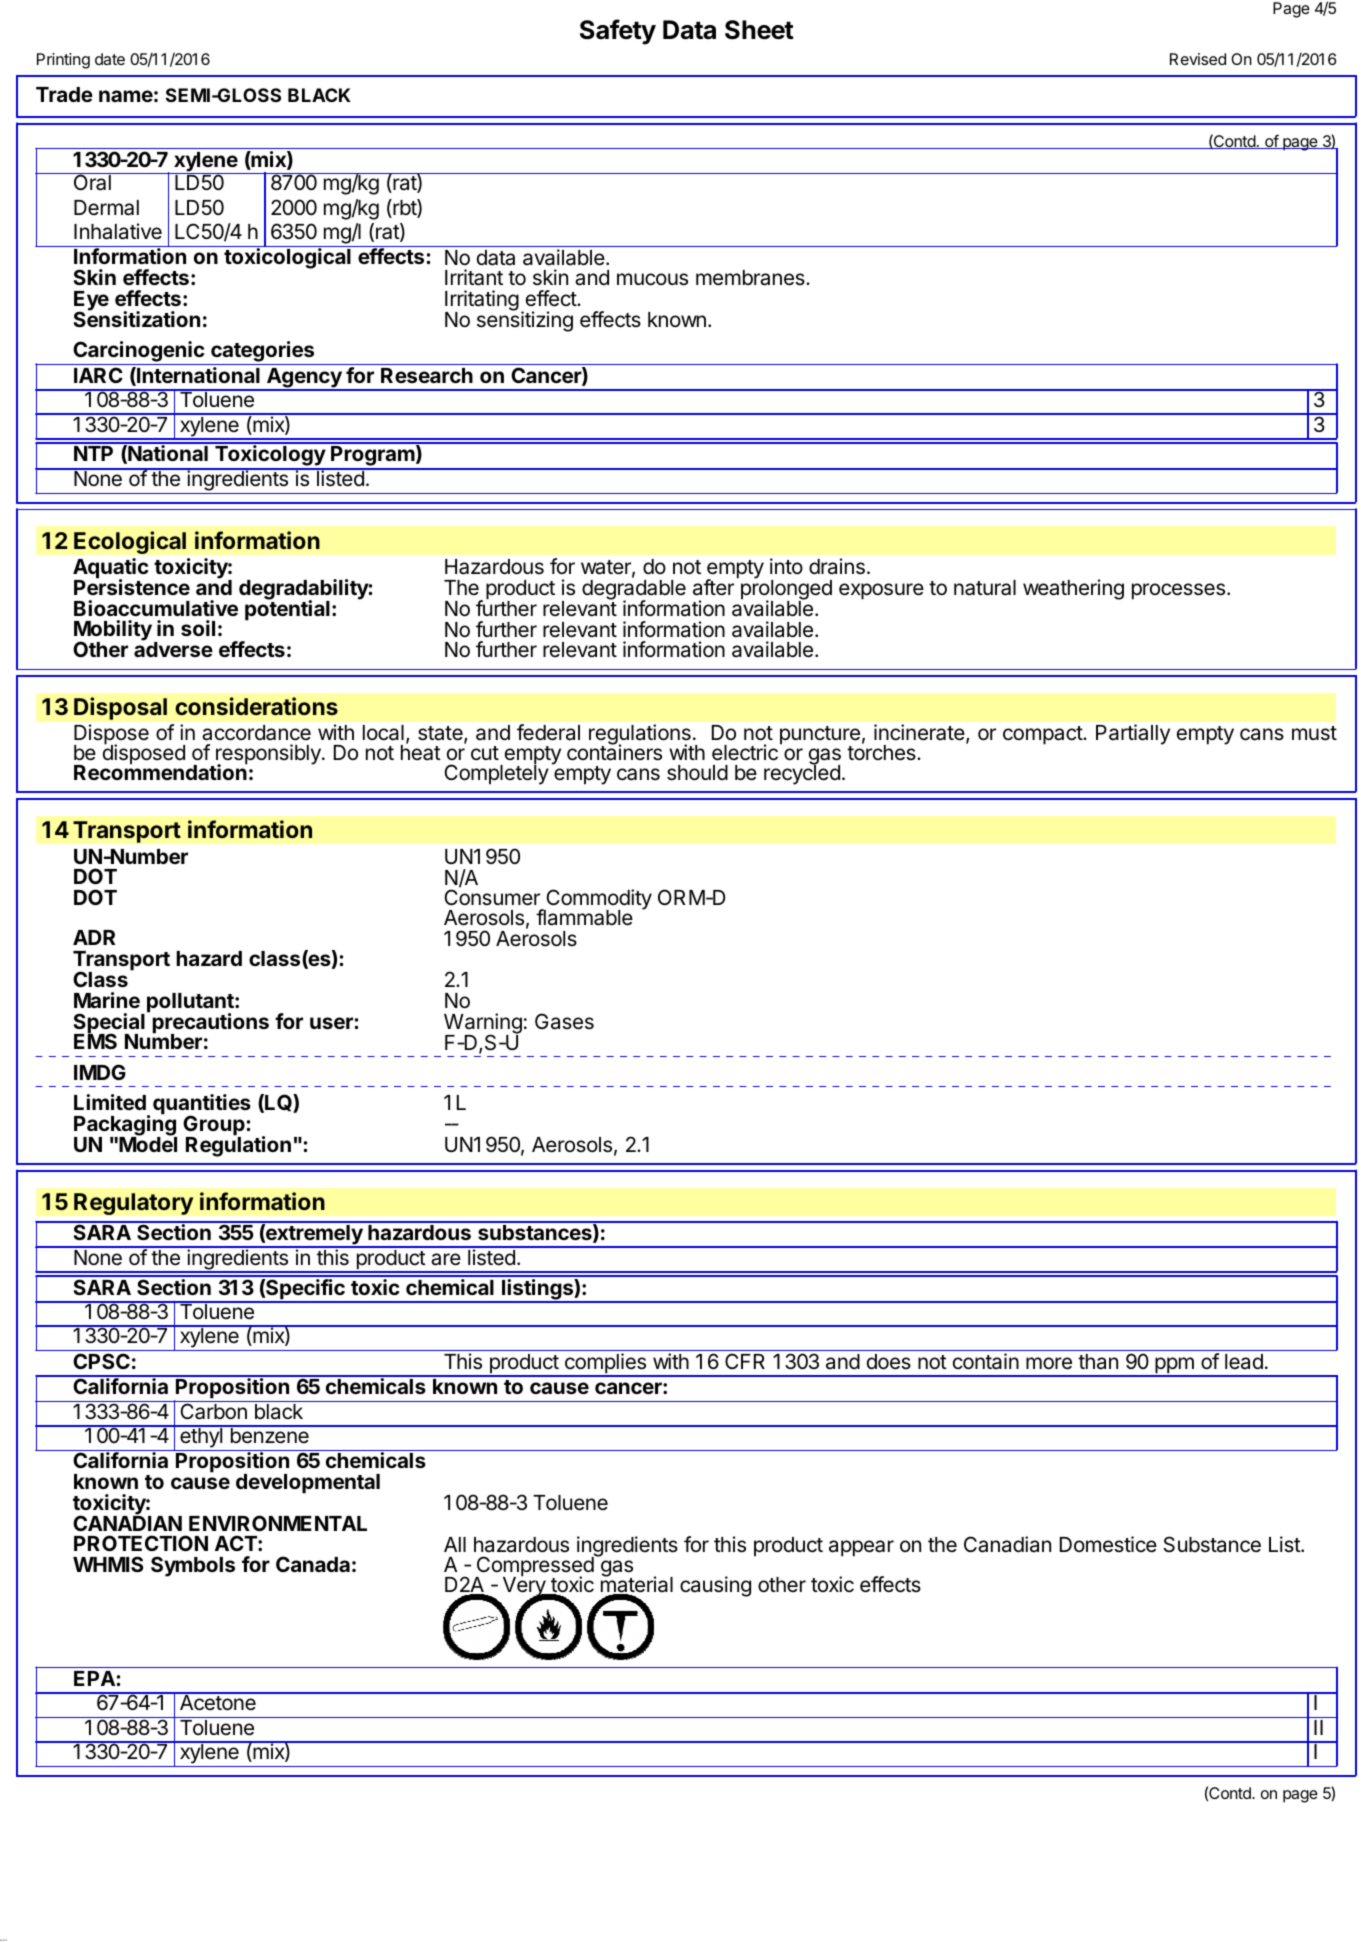 This screenshot has width=1372, height=1942. Describe the element at coordinates (618, 32) in the screenshot. I see `Safety` at that location.
